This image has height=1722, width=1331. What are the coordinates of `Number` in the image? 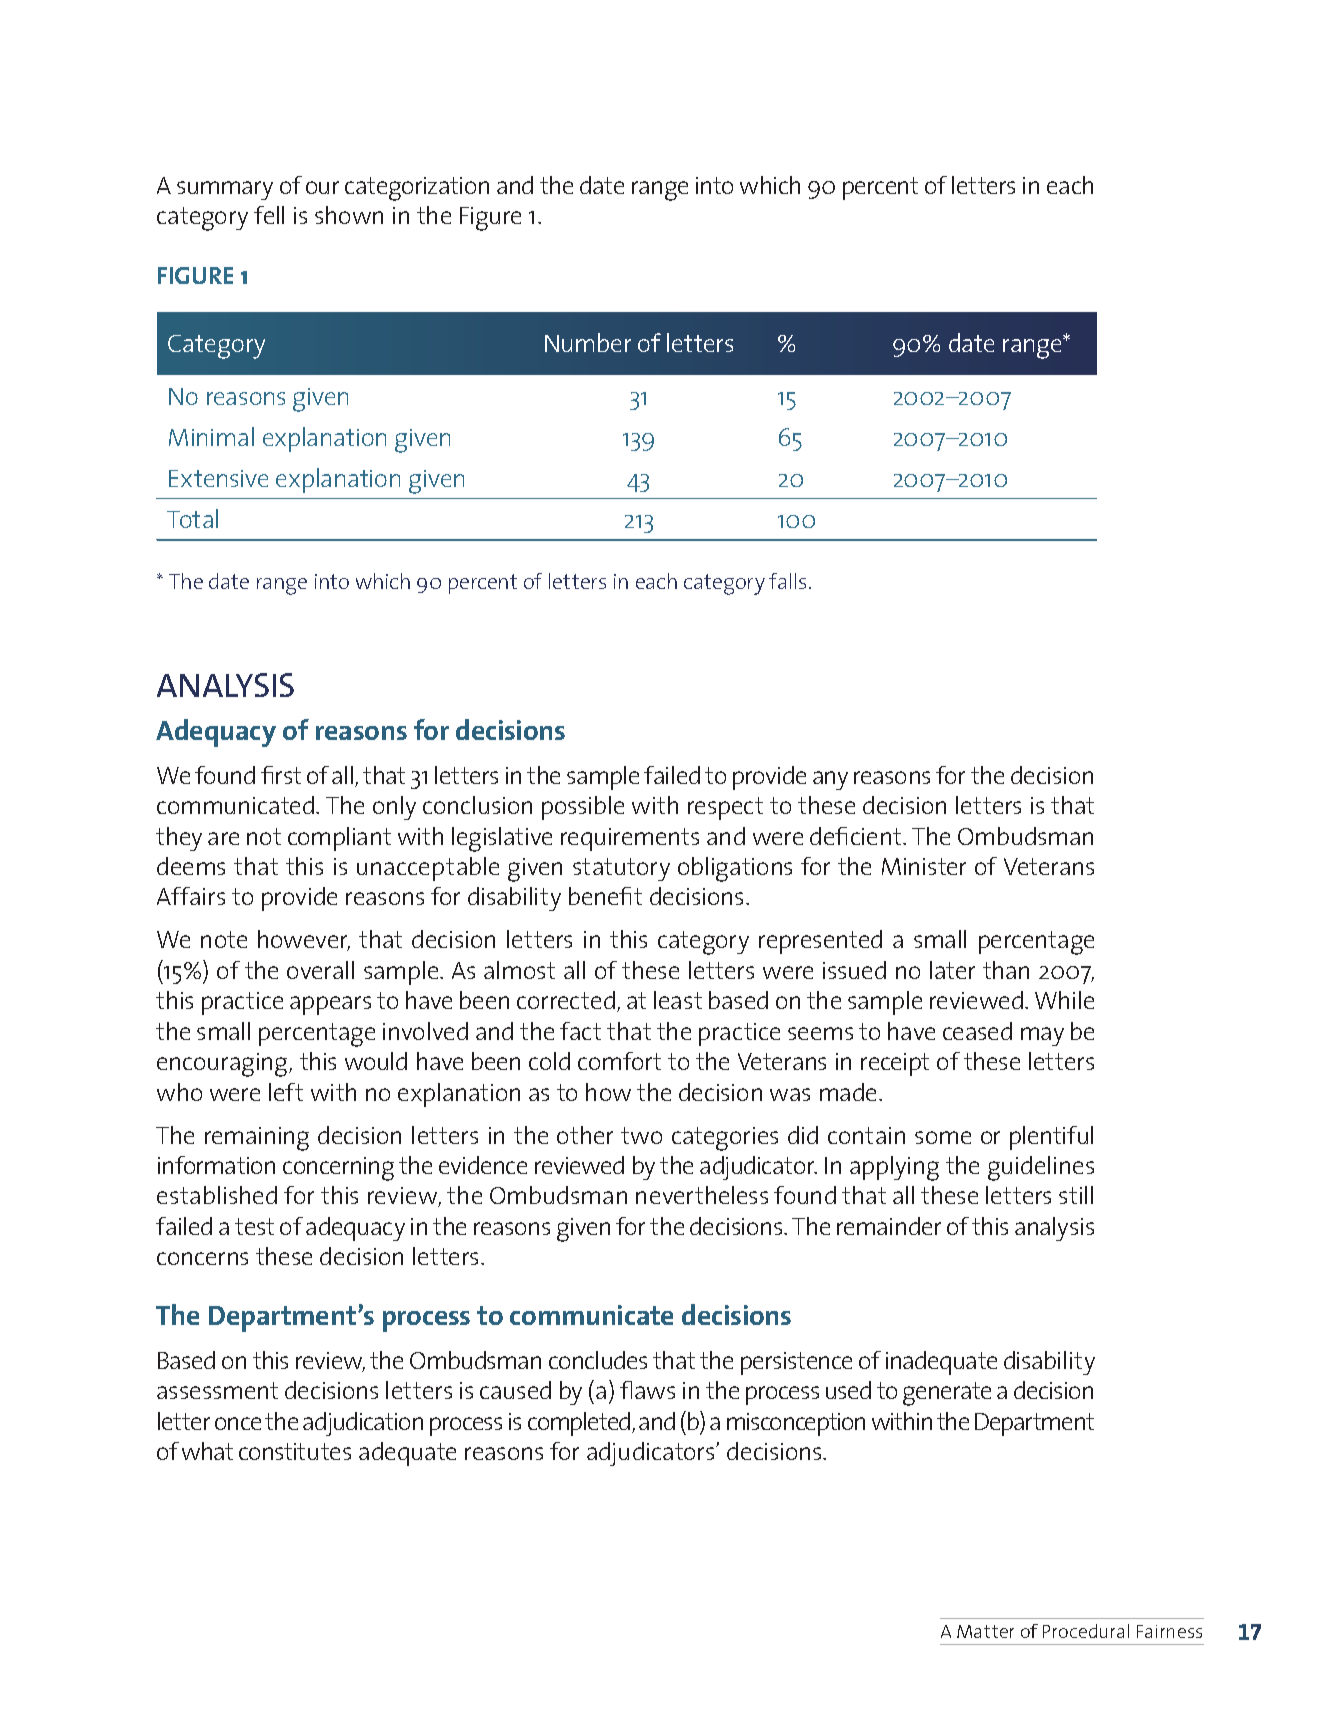 It's located at (588, 342).
